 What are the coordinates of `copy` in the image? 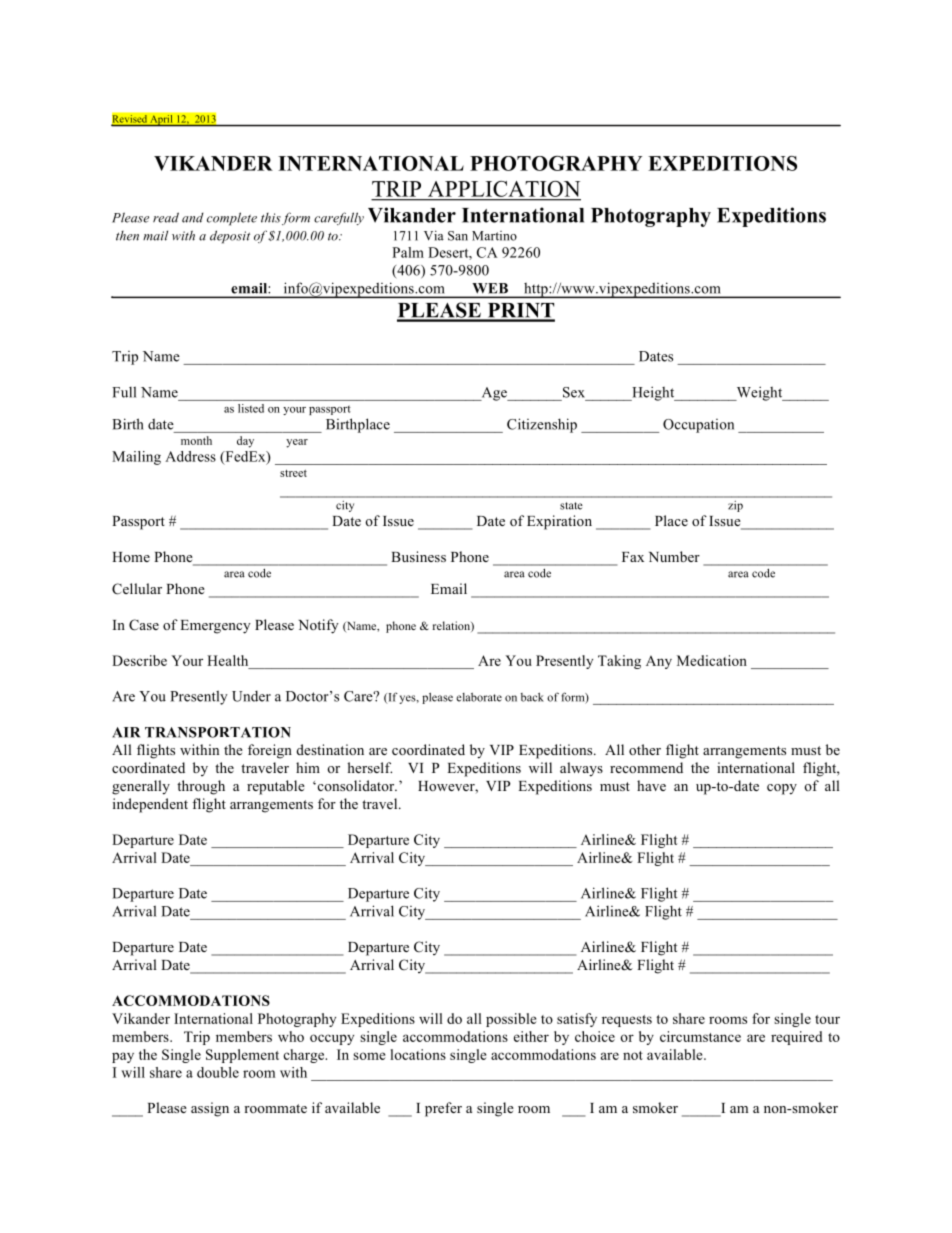 It's located at (782, 789).
